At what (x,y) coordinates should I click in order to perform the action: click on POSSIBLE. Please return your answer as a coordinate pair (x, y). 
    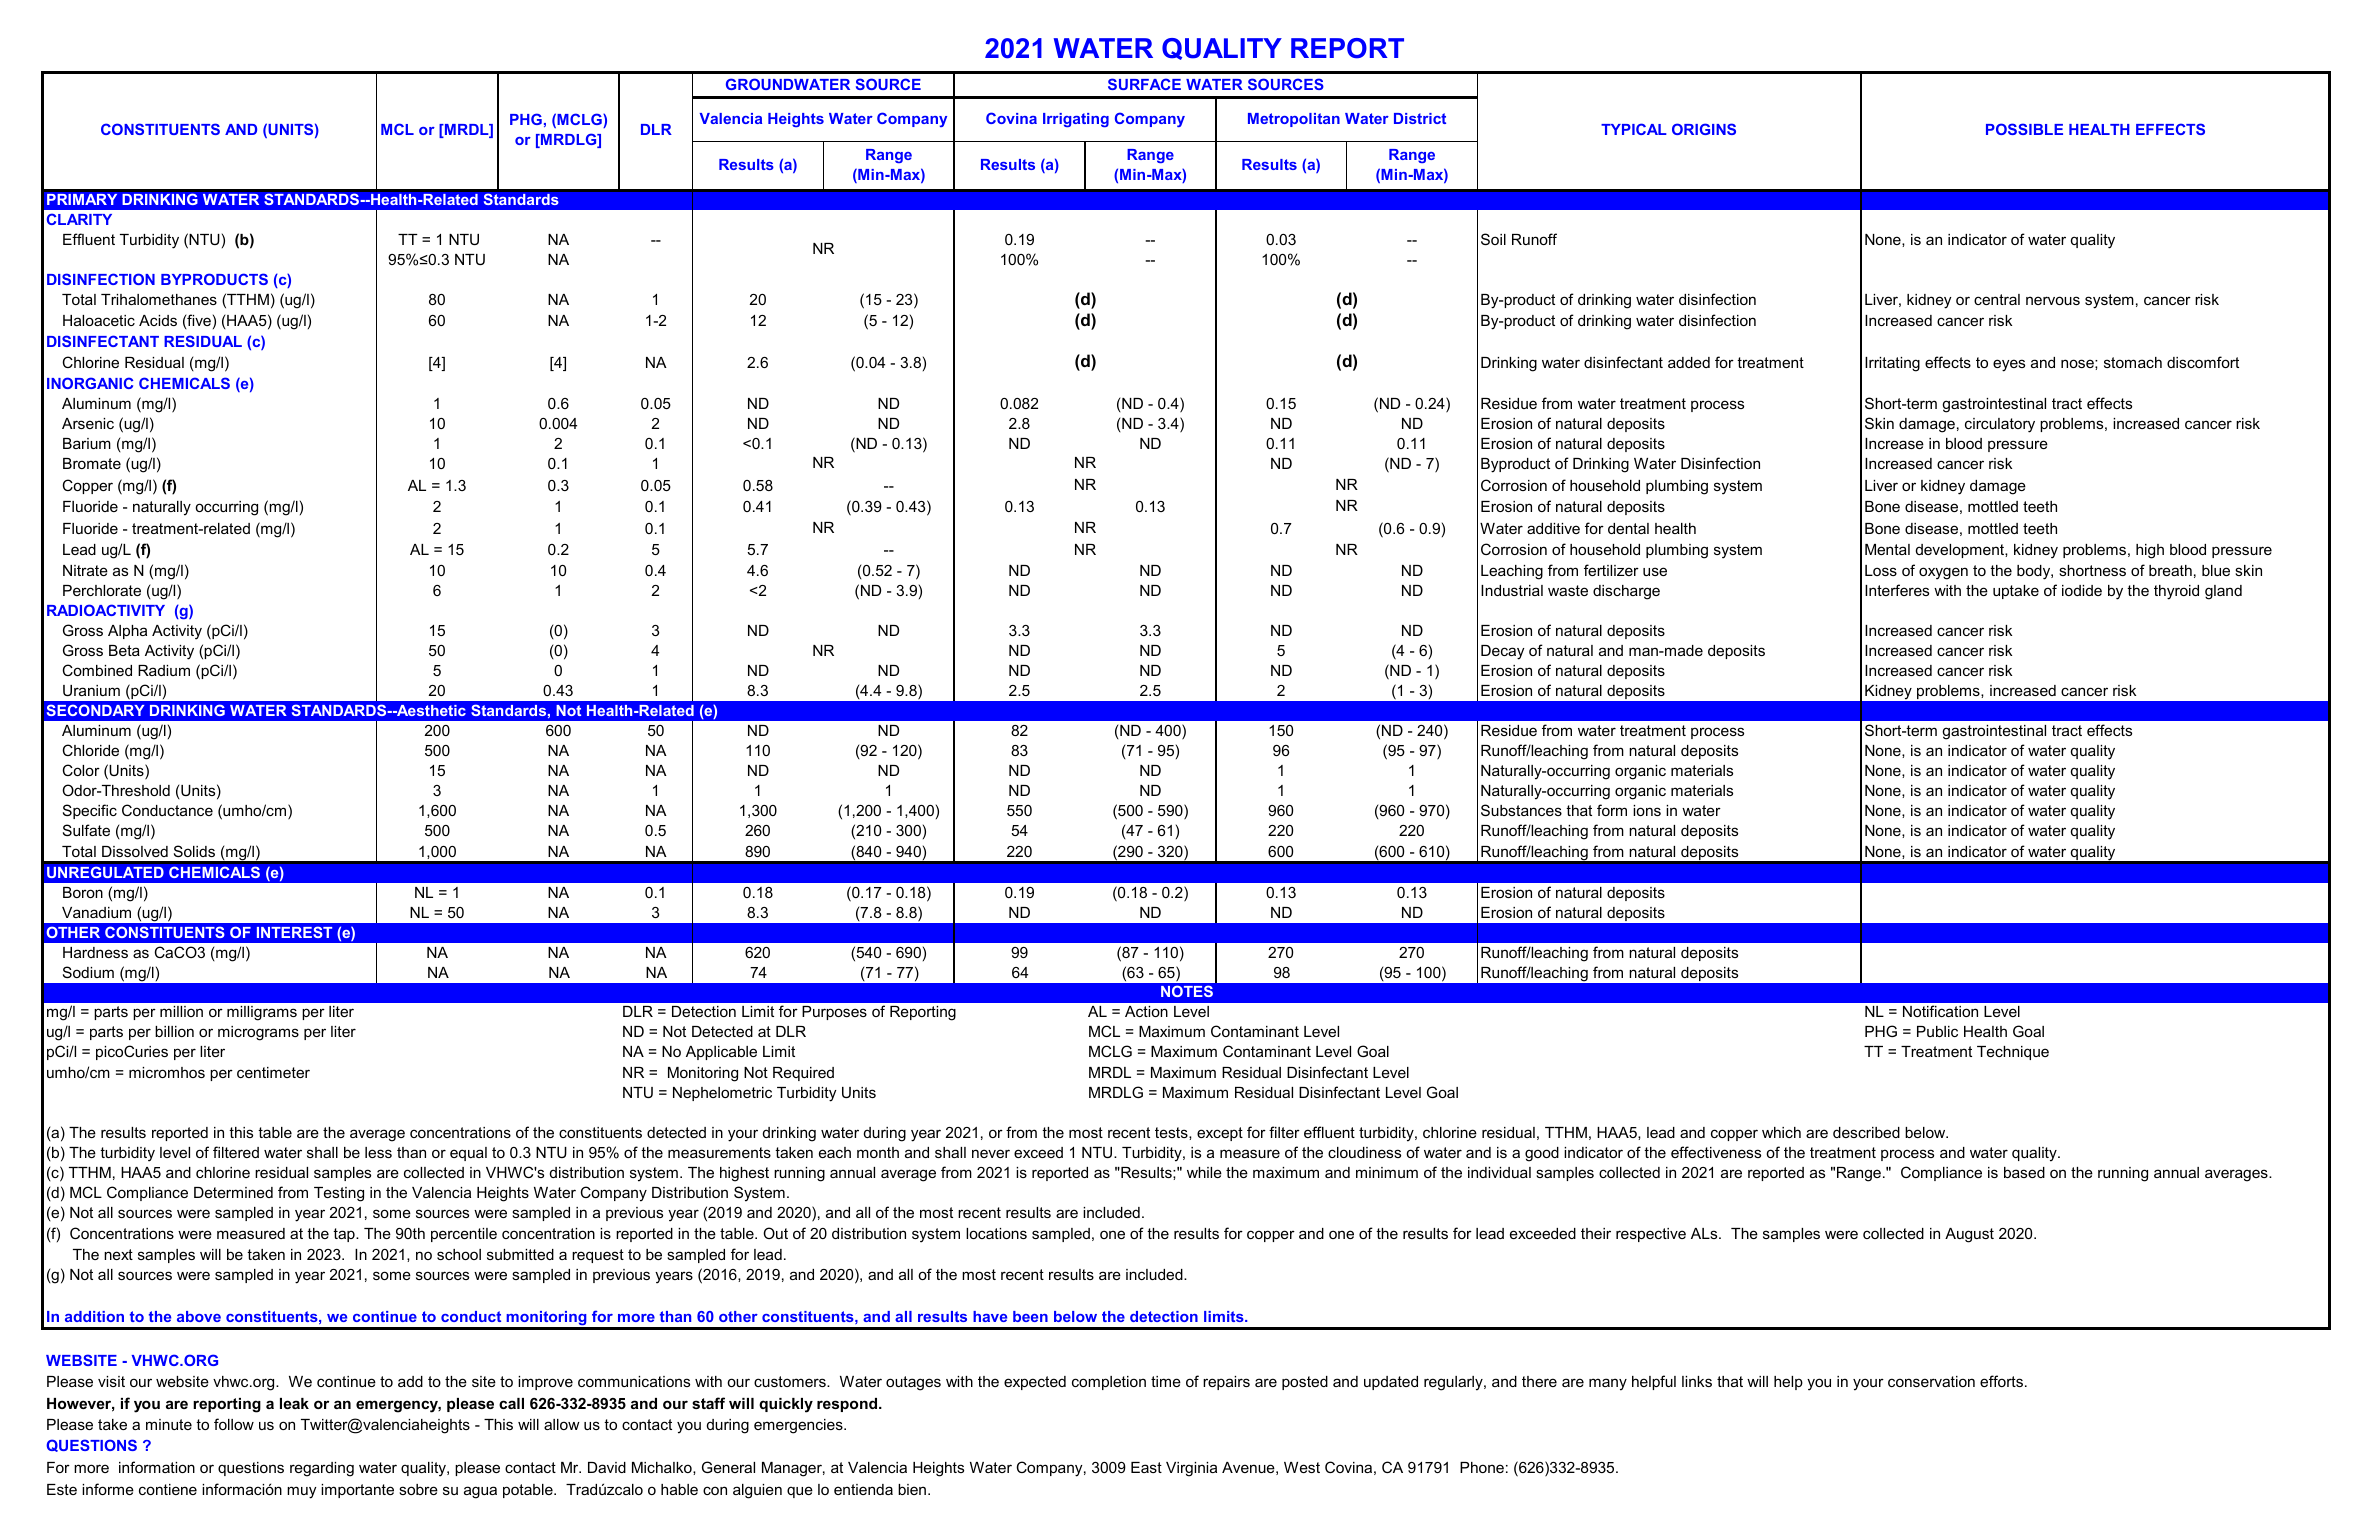
    Looking at the image, I should click on (2024, 129).
